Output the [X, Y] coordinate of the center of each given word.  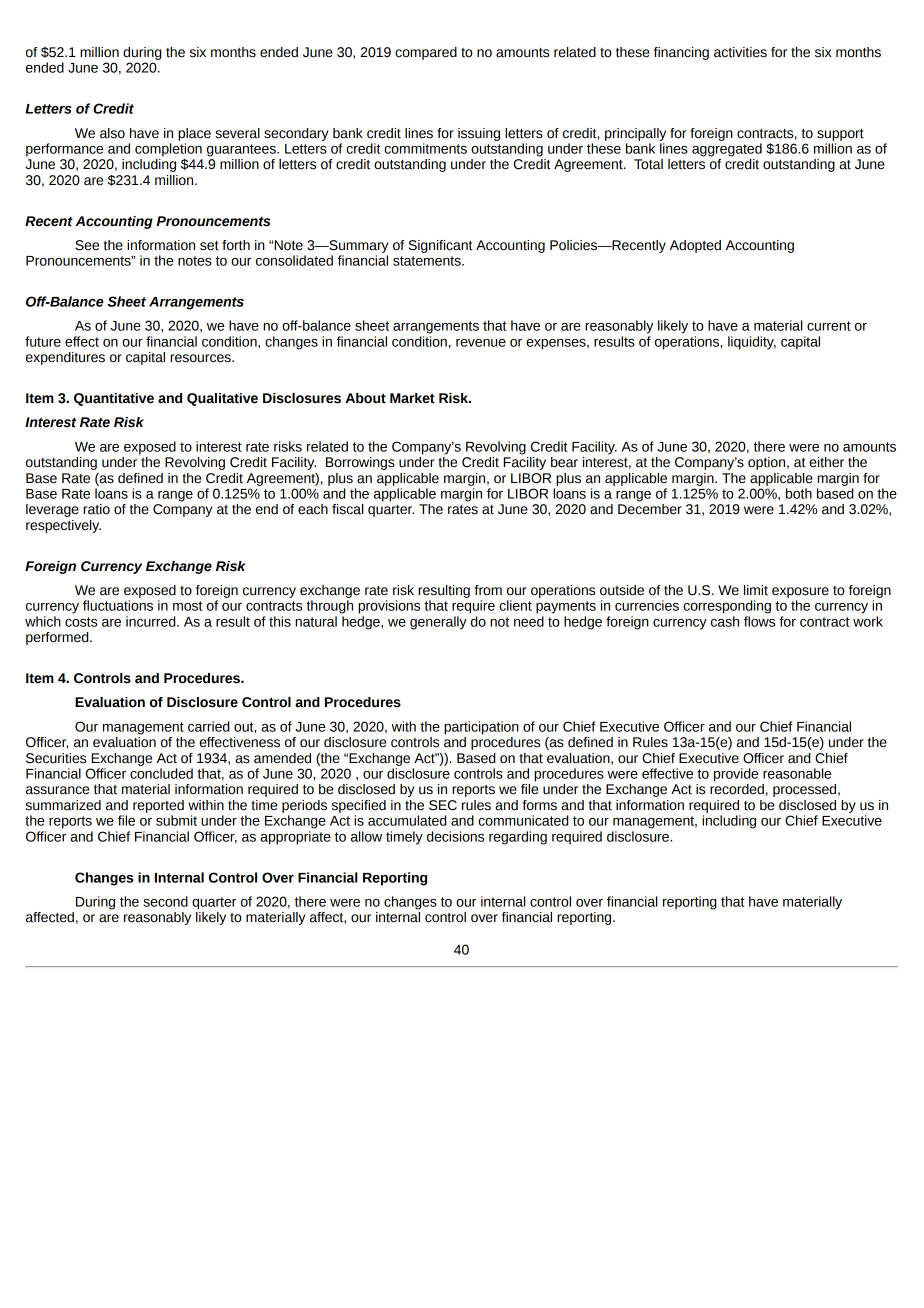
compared [426, 53]
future [43, 341]
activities [740, 52]
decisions [455, 836]
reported [158, 806]
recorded [737, 788]
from [488, 590]
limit [756, 590]
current [829, 326]
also [112, 133]
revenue [481, 343]
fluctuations [118, 605]
